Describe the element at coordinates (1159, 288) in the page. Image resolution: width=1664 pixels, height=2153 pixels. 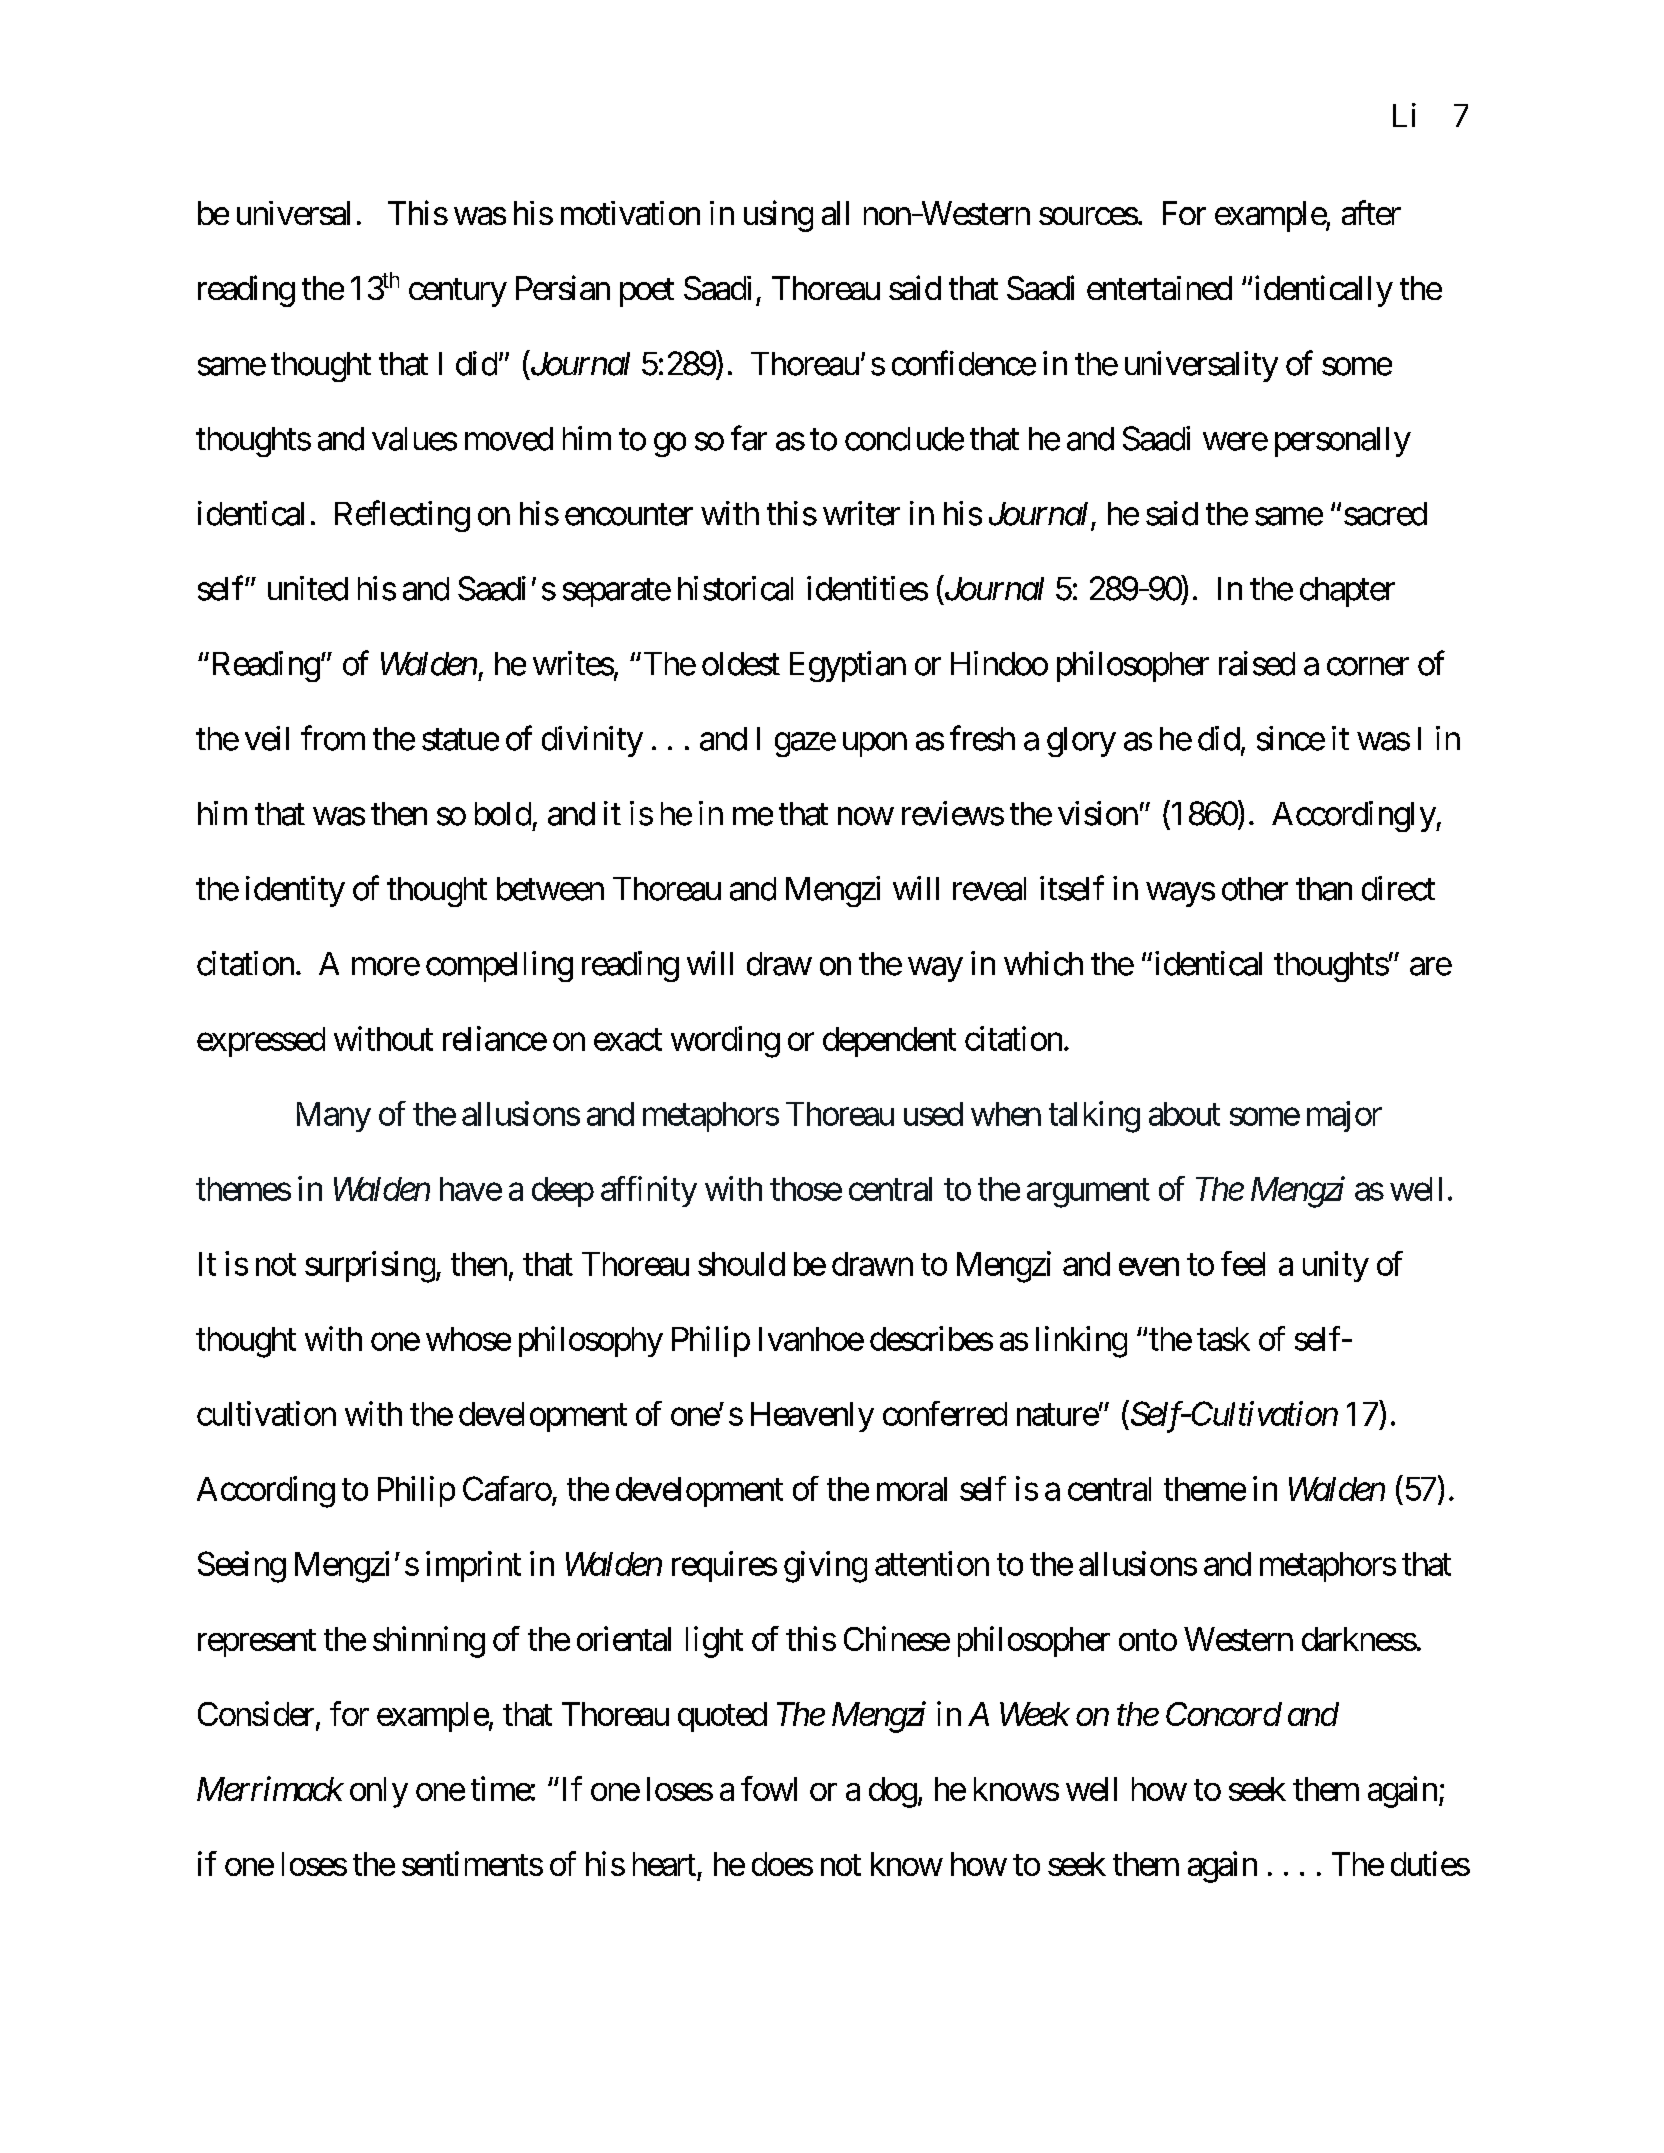
I see `entertained` at that location.
